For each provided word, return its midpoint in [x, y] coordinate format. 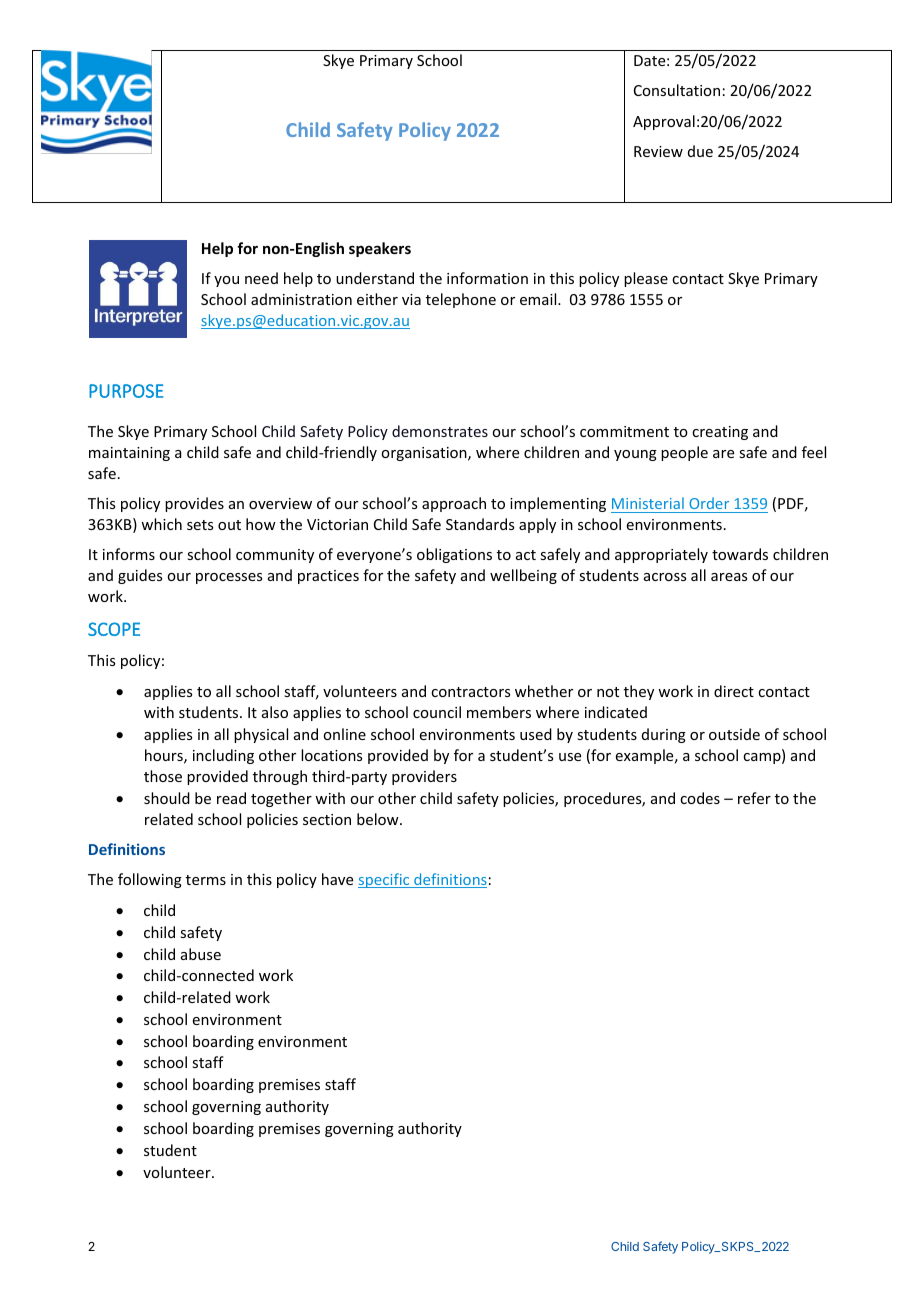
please [646, 279]
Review [658, 151]
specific [385, 880]
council [437, 712]
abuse [201, 954]
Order [709, 503]
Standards [480, 524]
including [223, 756]
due [700, 151]
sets [200, 525]
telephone [461, 300]
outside [734, 734]
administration [301, 299]
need [261, 278]
